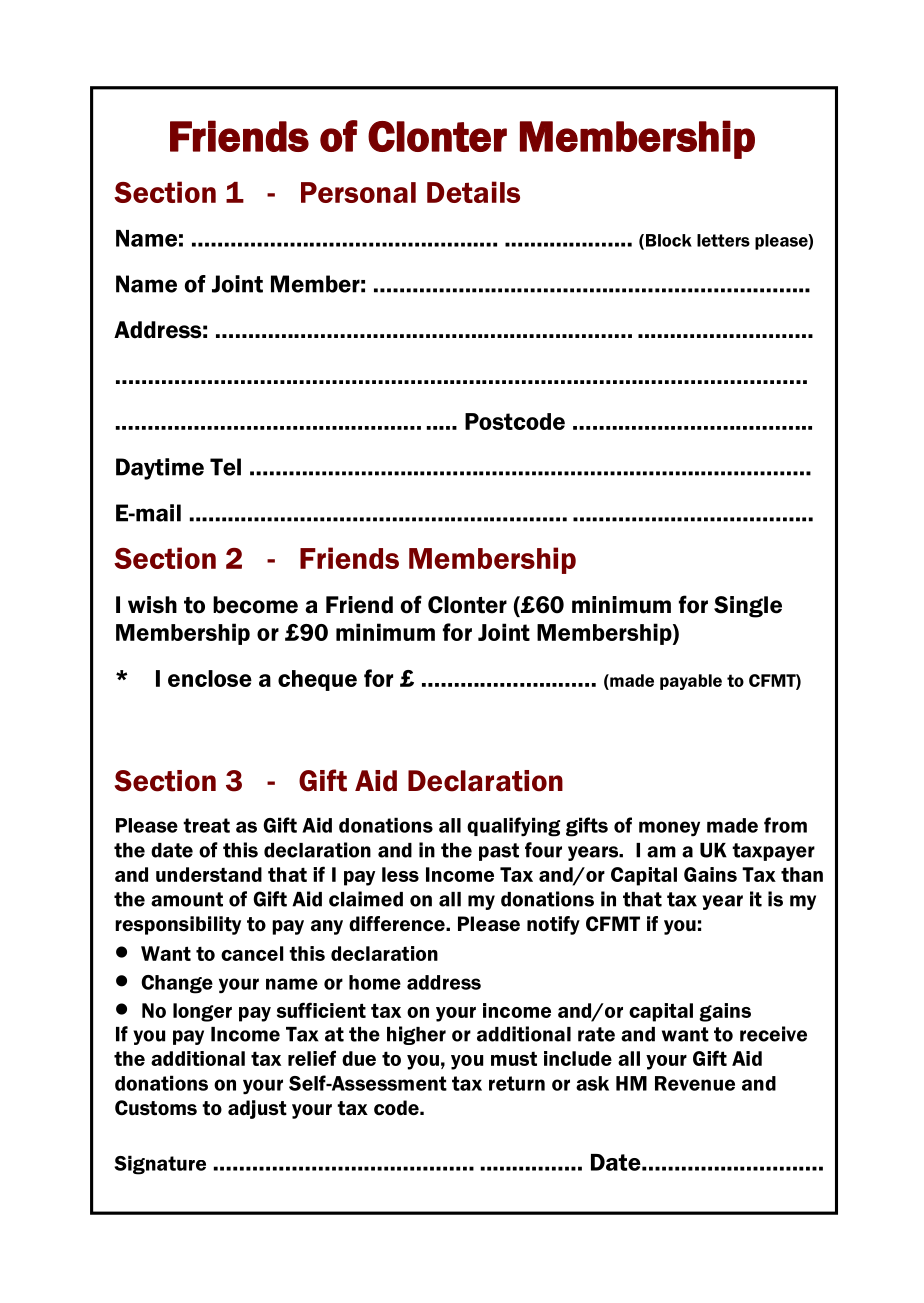 The height and width of the page is (1303, 924). What do you see at coordinates (358, 192) in the page?
I see `Personal` at bounding box center [358, 192].
